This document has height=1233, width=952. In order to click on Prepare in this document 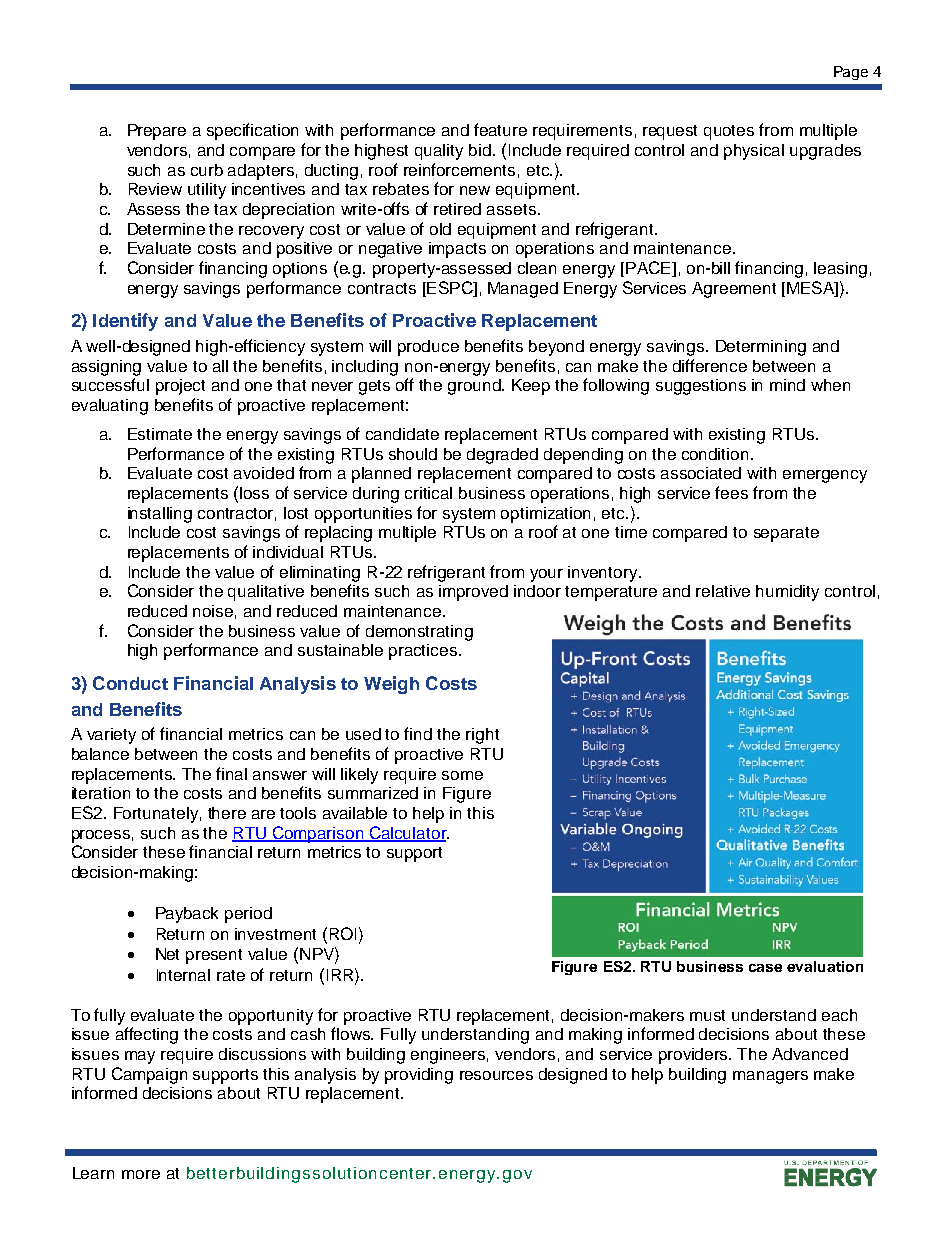, I will do `click(157, 132)`.
